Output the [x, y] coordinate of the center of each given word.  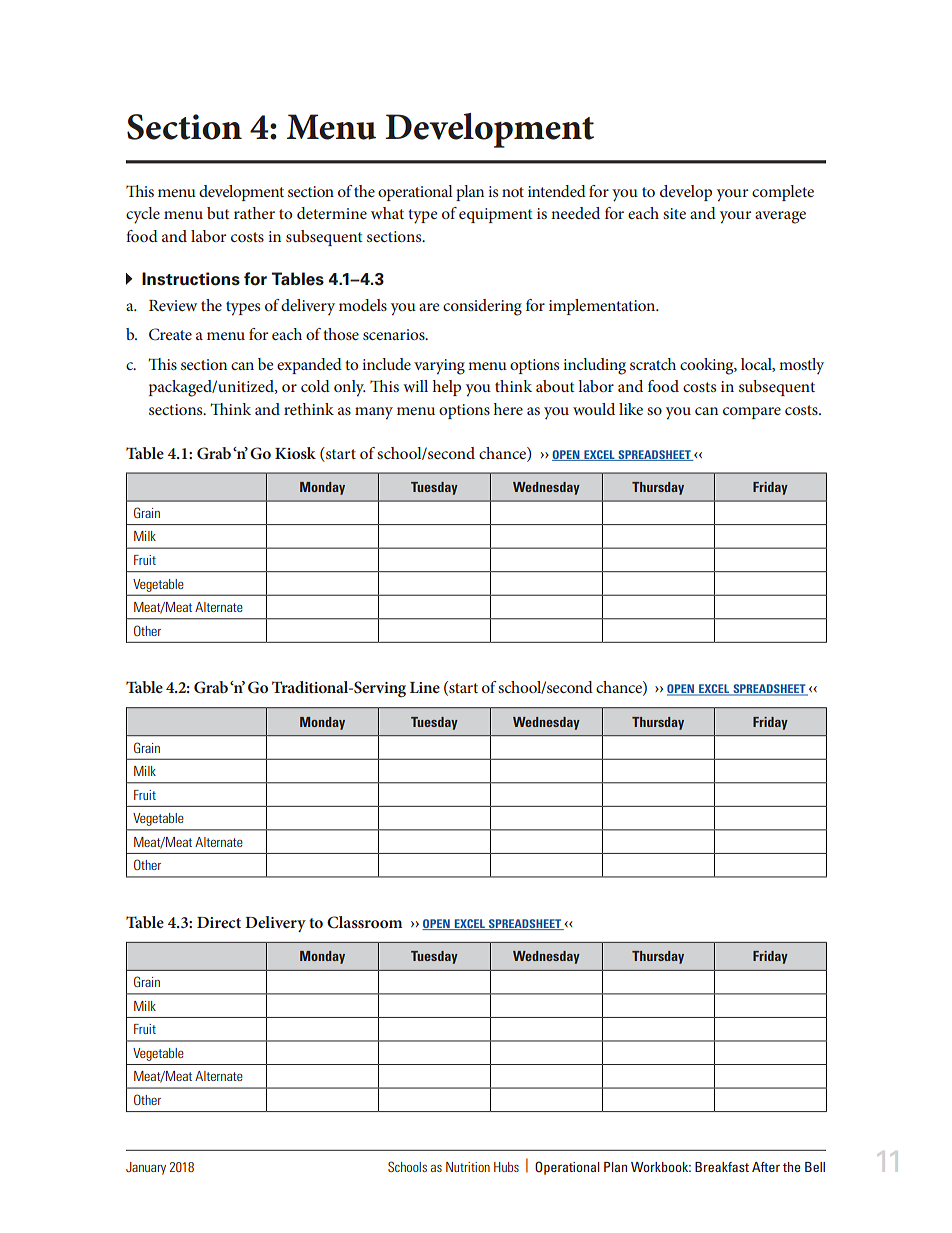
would [594, 409]
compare [752, 413]
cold [315, 386]
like [631, 409]
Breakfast [722, 1167]
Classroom [364, 922]
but [218, 213]
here [508, 409]
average [780, 217]
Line [425, 687]
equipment [496, 215]
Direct [219, 922]
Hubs [506, 1167]
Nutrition [468, 1167]
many [374, 413]
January [146, 1168]
